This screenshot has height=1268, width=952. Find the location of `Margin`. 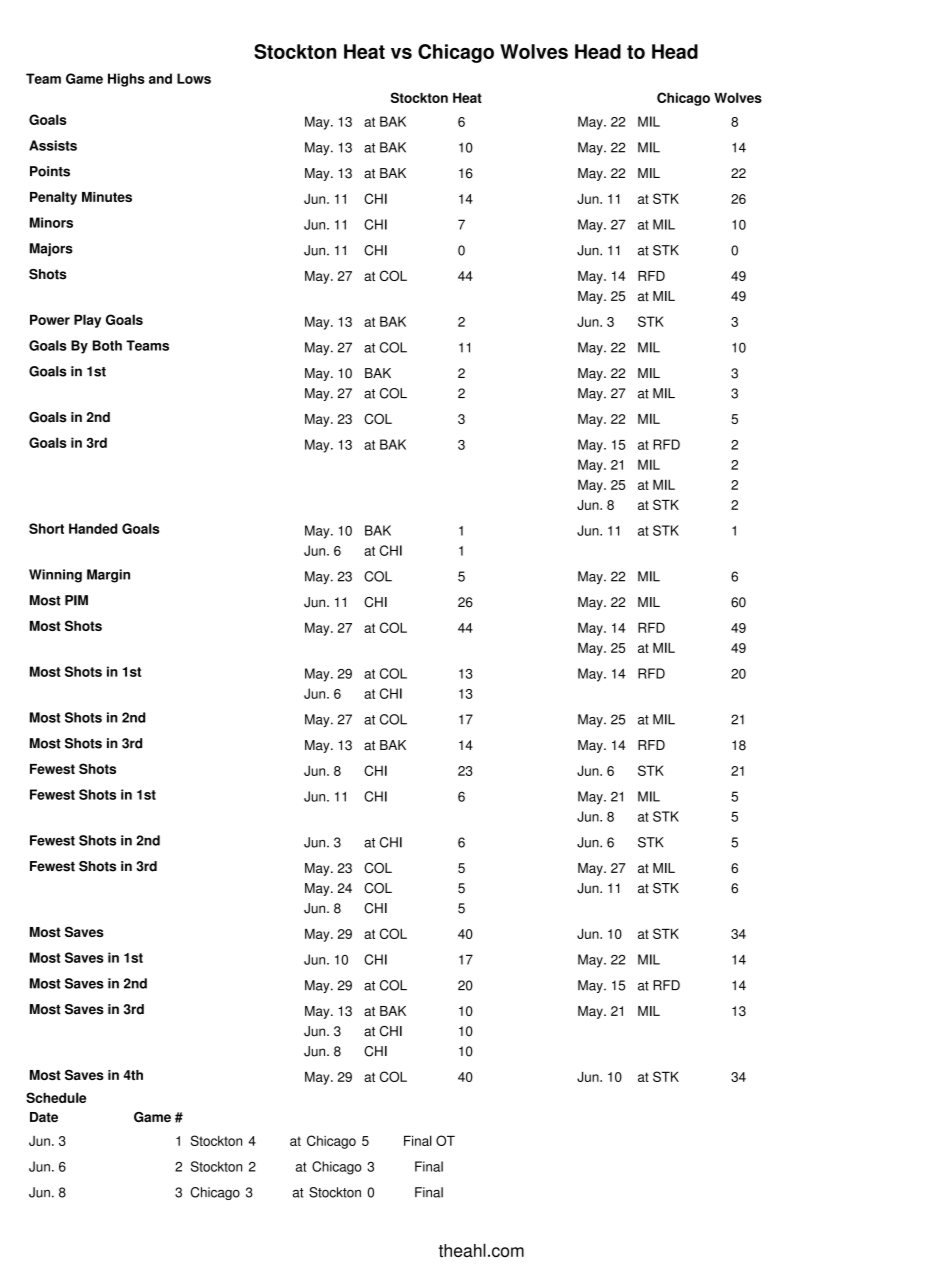

Margin is located at coordinates (108, 576).
